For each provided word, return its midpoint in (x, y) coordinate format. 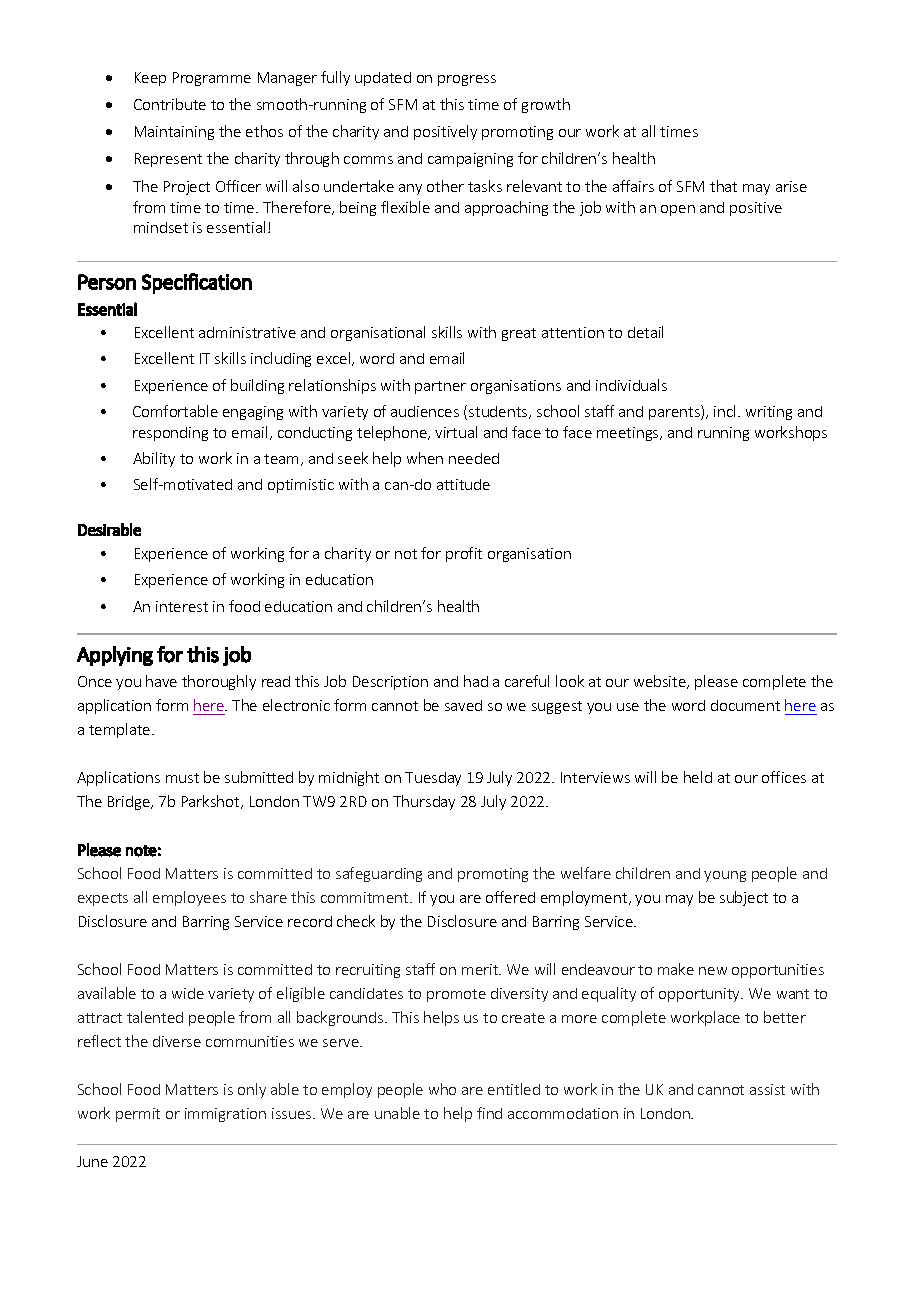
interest (182, 606)
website (661, 682)
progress (467, 80)
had (476, 681)
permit (138, 1115)
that (723, 186)
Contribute (170, 104)
